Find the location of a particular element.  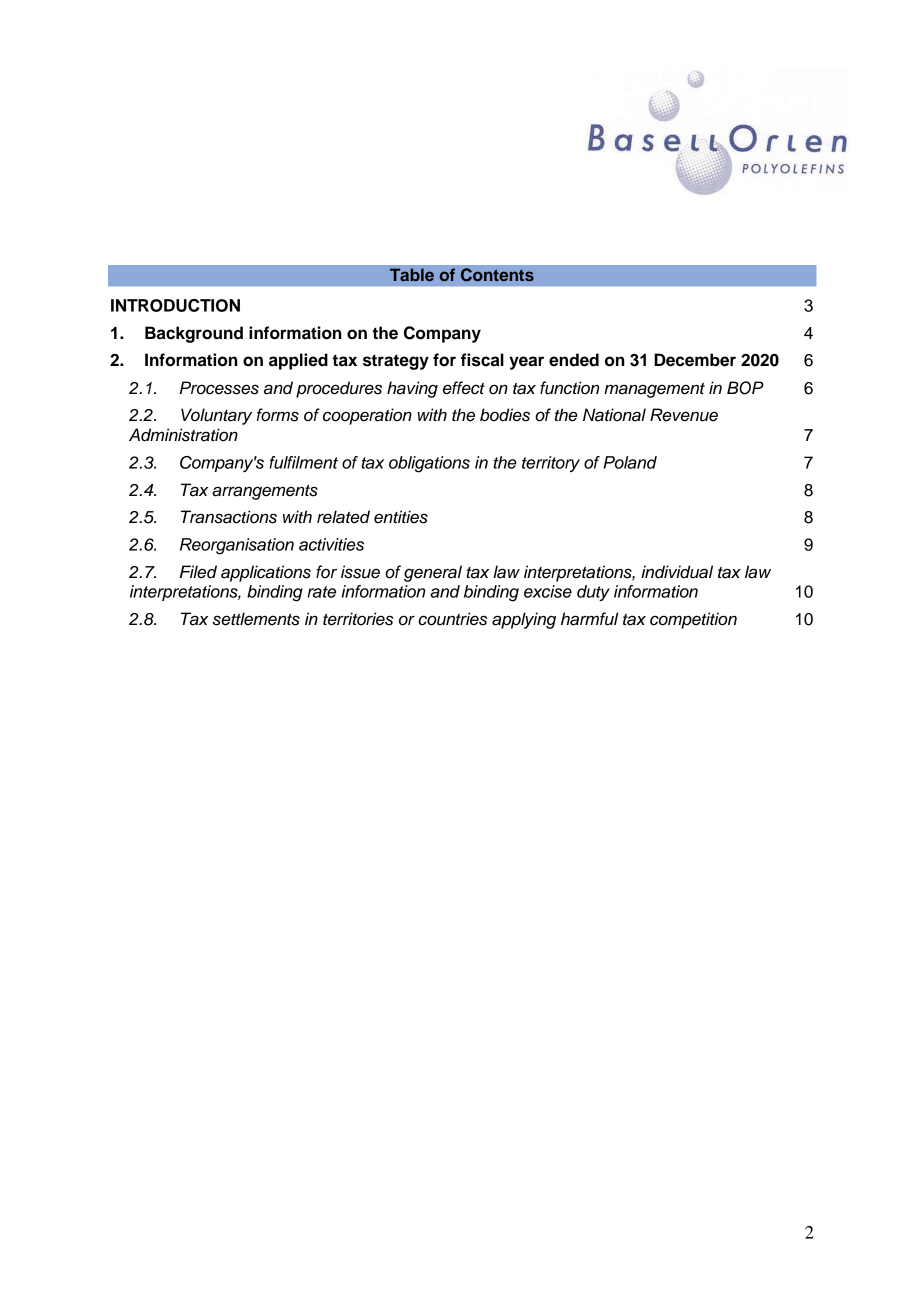

Poland is located at coordinates (630, 462).
